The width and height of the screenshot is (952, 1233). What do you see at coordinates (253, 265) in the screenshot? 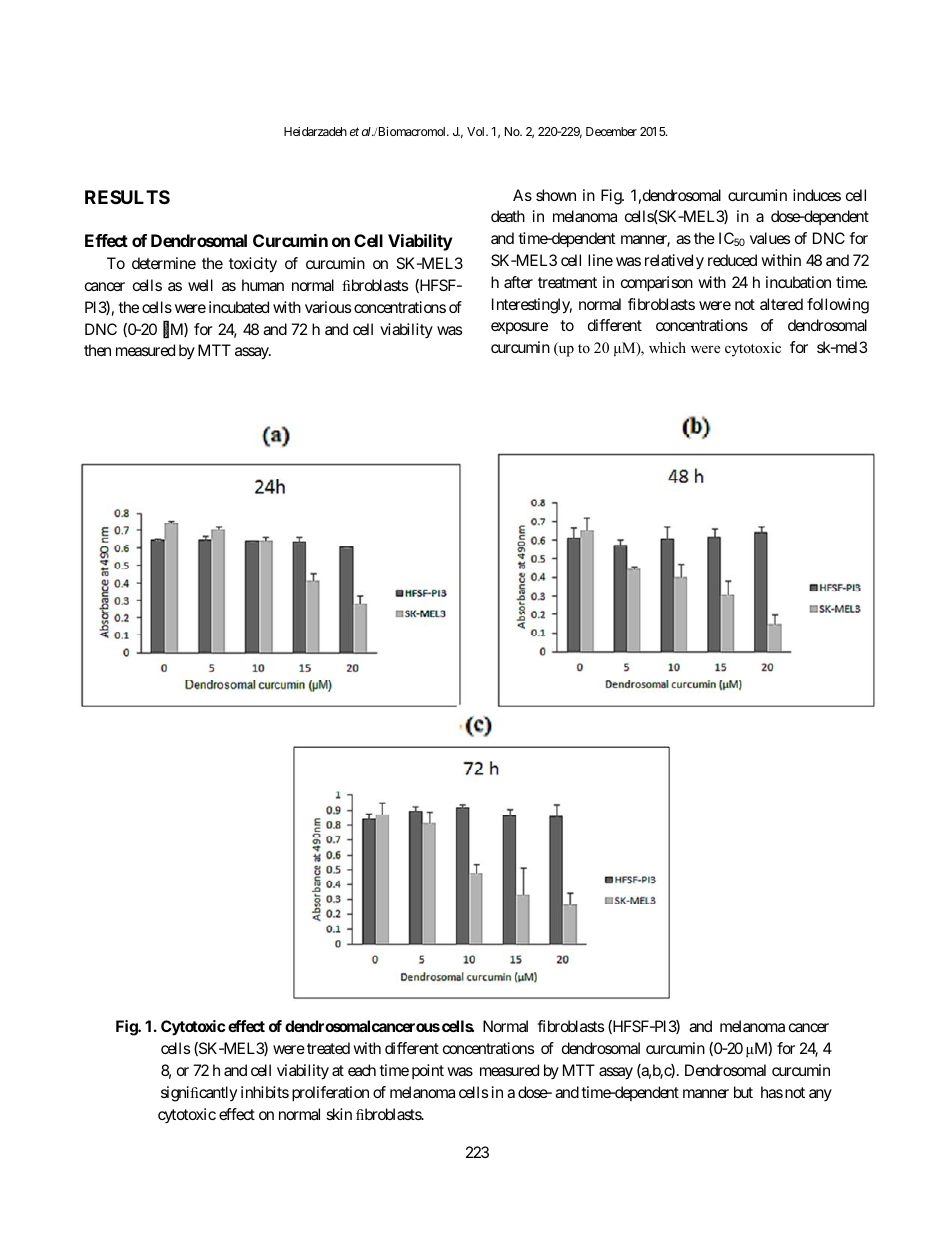
I see `toxicity` at bounding box center [253, 265].
